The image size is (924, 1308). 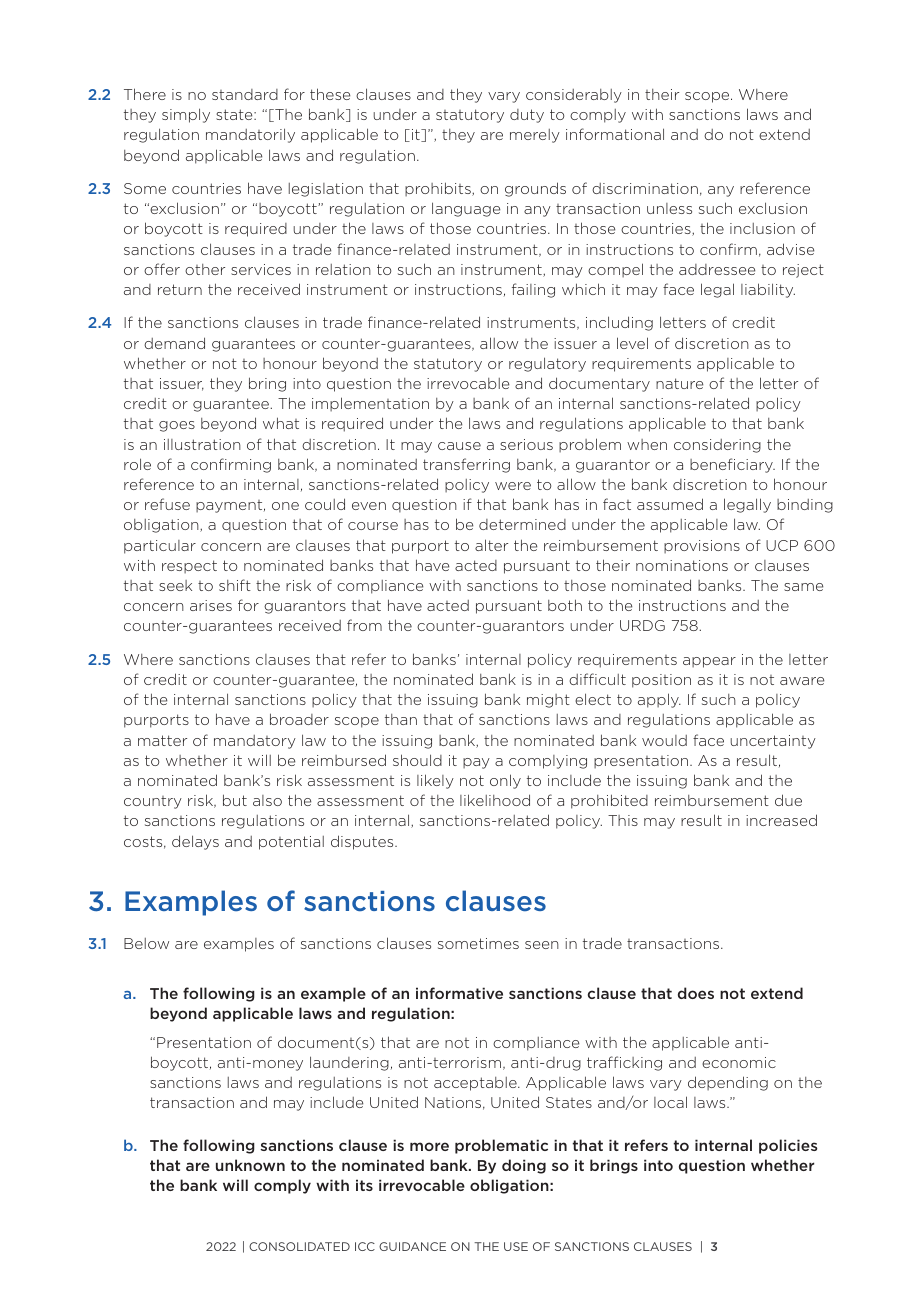 I want to click on unknown, so click(x=250, y=1165).
